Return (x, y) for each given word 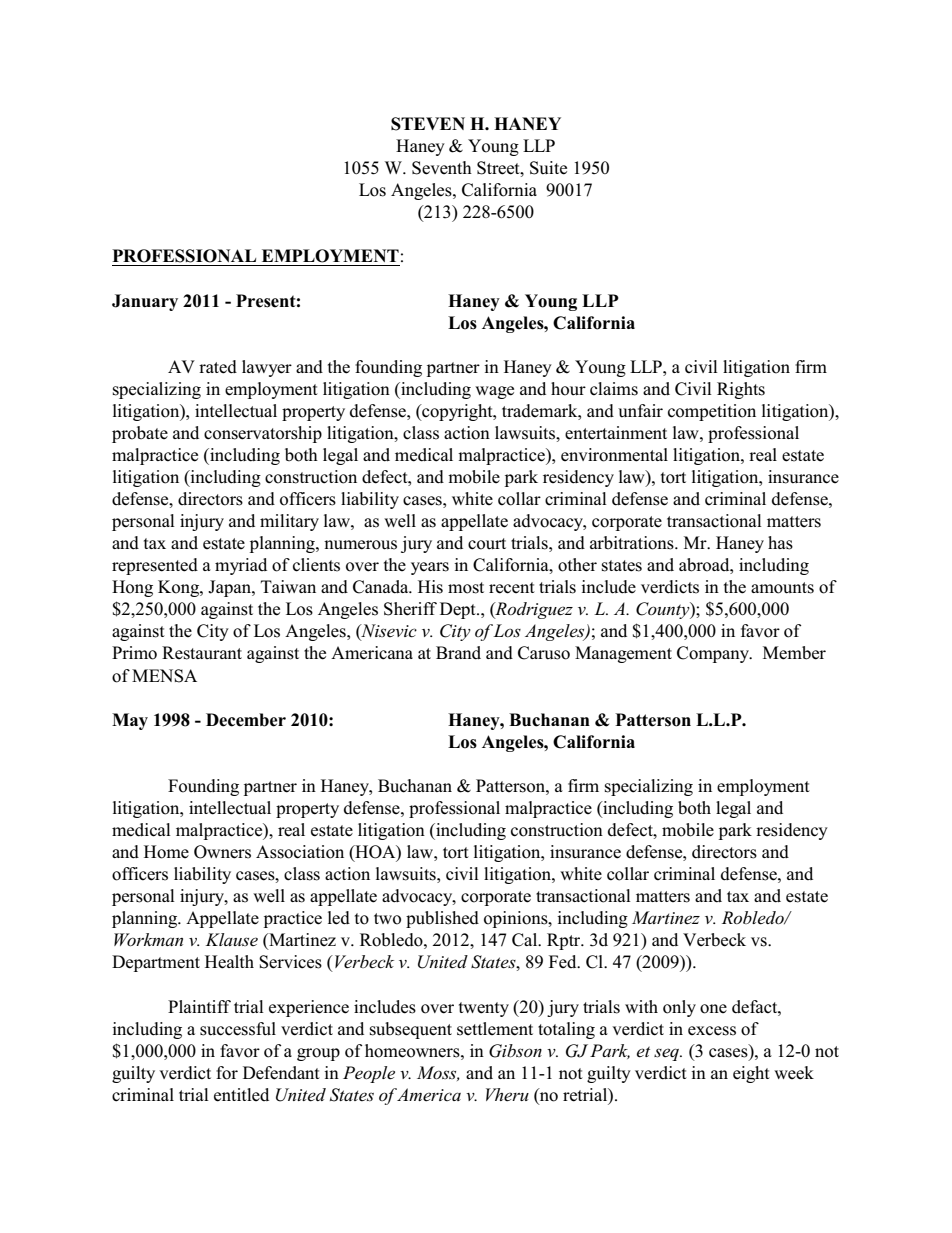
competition (712, 412)
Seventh (442, 168)
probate (140, 434)
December (246, 720)
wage (494, 392)
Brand (458, 653)
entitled (241, 1095)
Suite (548, 168)
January (145, 302)
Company (714, 654)
